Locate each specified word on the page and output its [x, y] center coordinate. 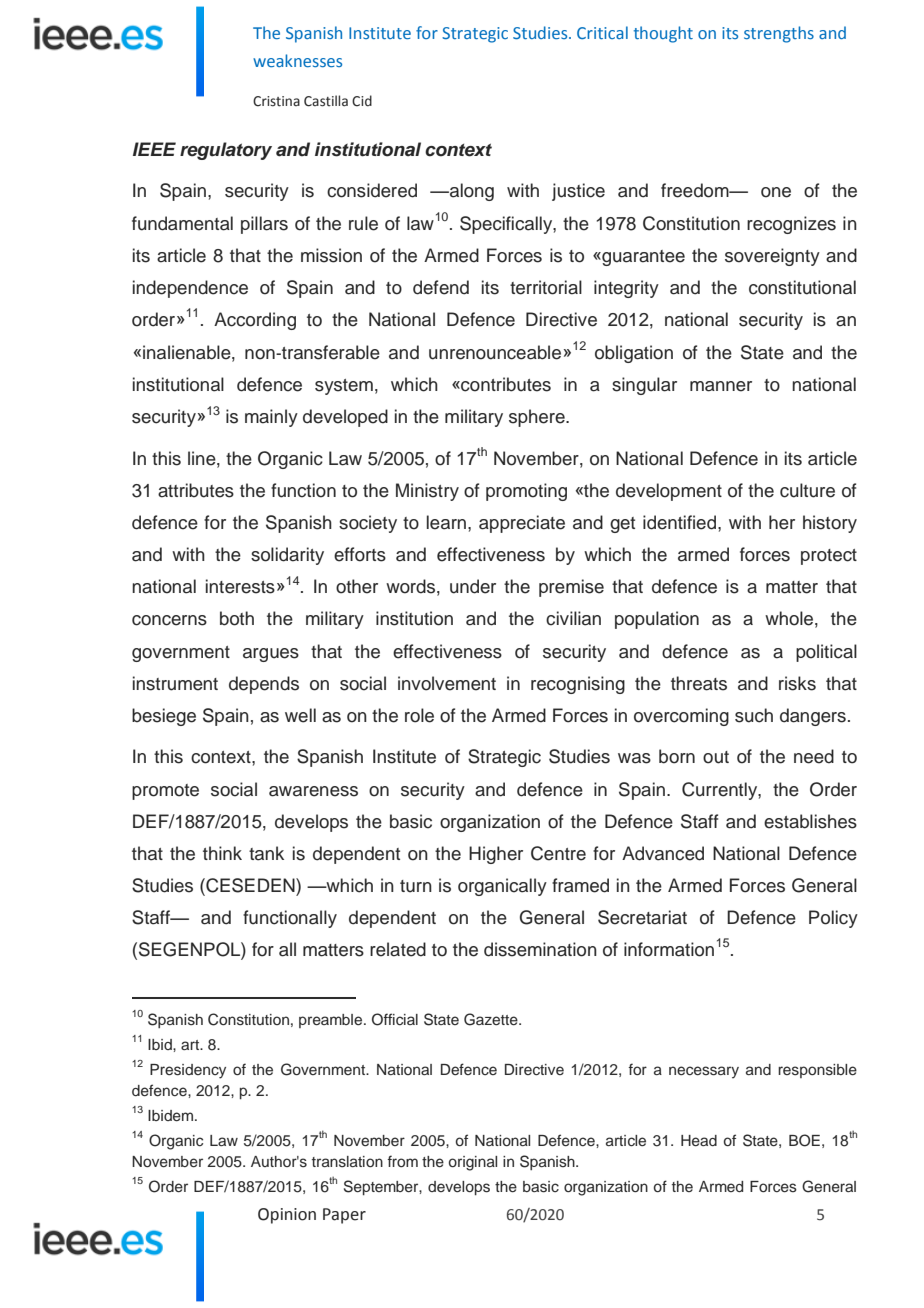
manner [721, 386]
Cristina [276, 101]
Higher [496, 855]
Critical [602, 32]
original [473, 1163]
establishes [810, 821]
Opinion [287, 1216]
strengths [779, 34]
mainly [271, 418]
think [222, 853]
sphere [538, 418]
